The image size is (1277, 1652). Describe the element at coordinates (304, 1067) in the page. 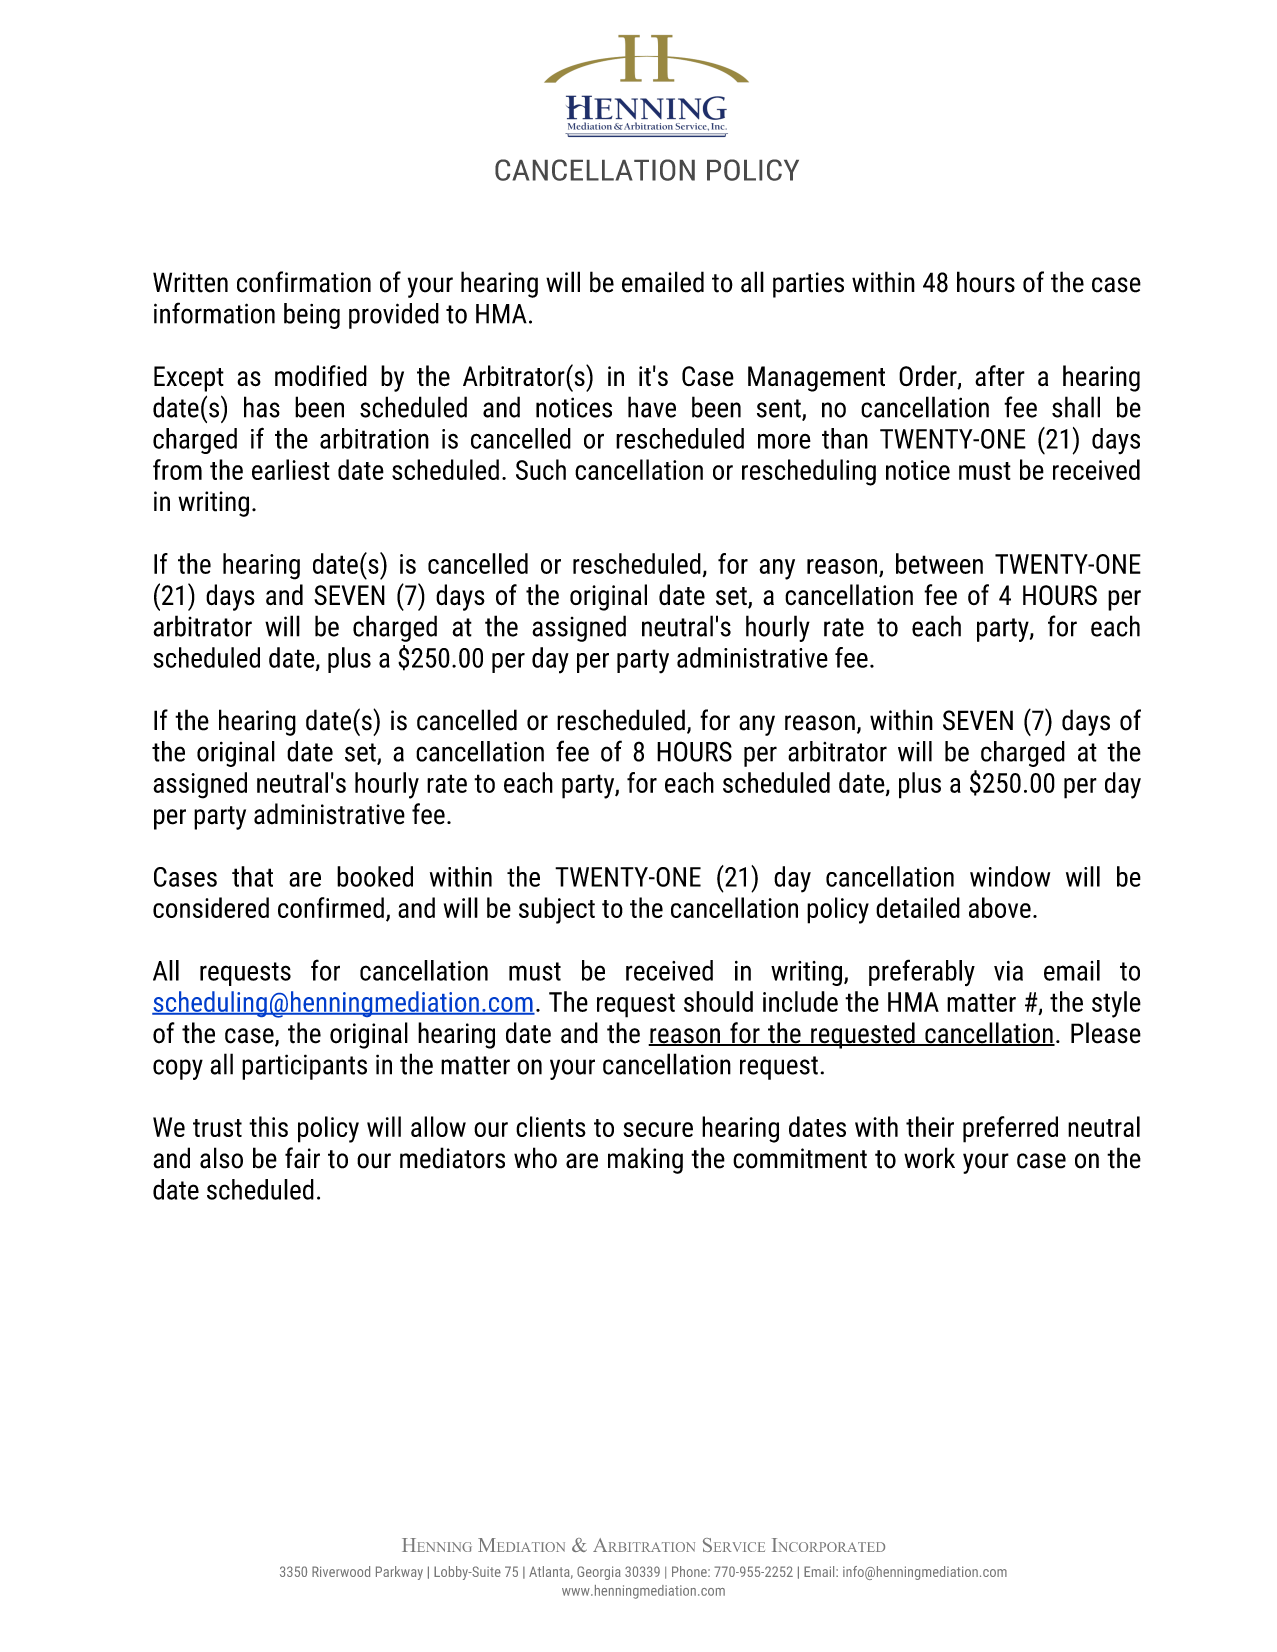

I see `participants` at that location.
